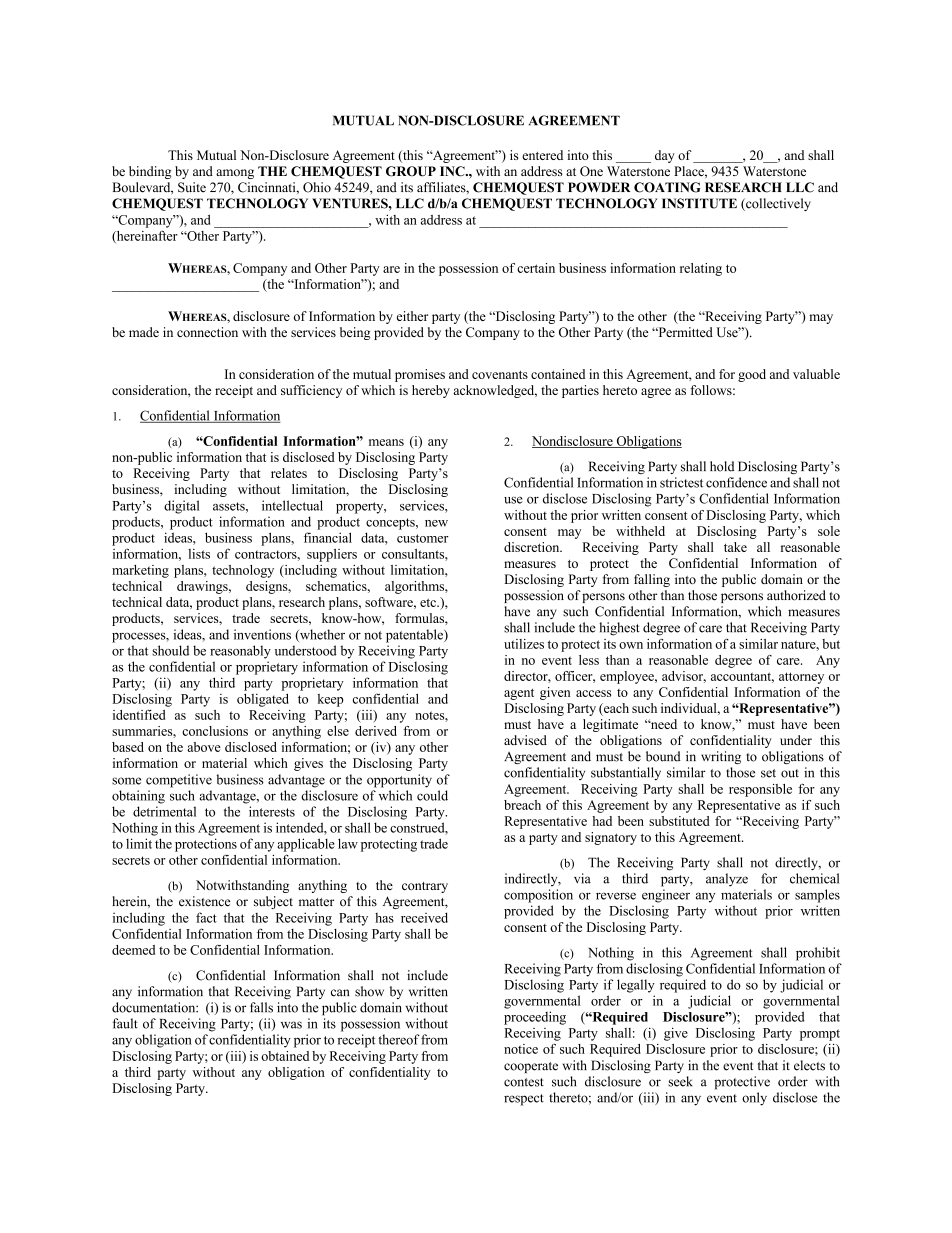  Describe the element at coordinates (436, 523) in the image. I see `new` at that location.
